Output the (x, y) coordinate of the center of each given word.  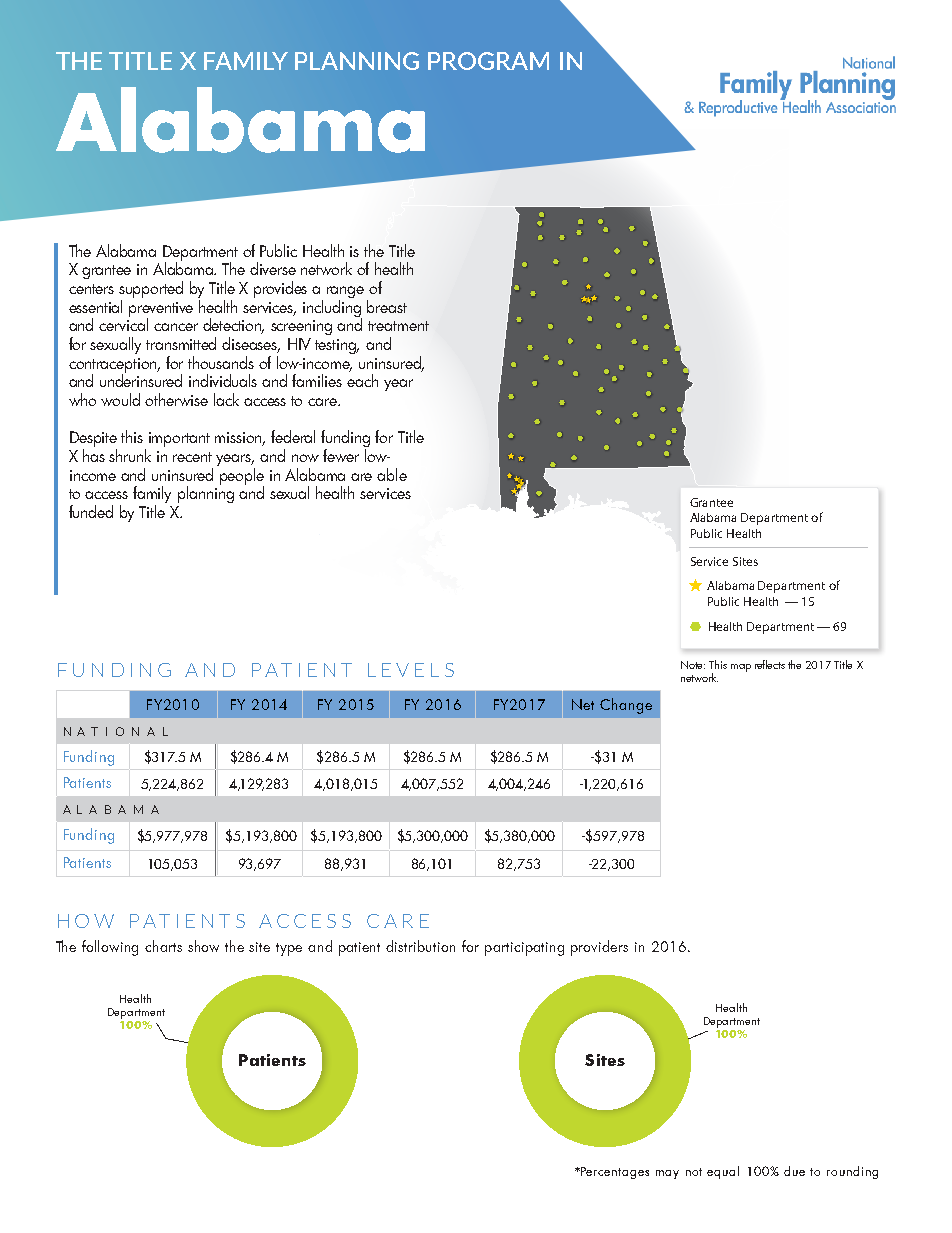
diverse (273, 268)
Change (626, 706)
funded (91, 511)
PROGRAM (488, 61)
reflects (770, 664)
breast (387, 306)
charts (163, 946)
